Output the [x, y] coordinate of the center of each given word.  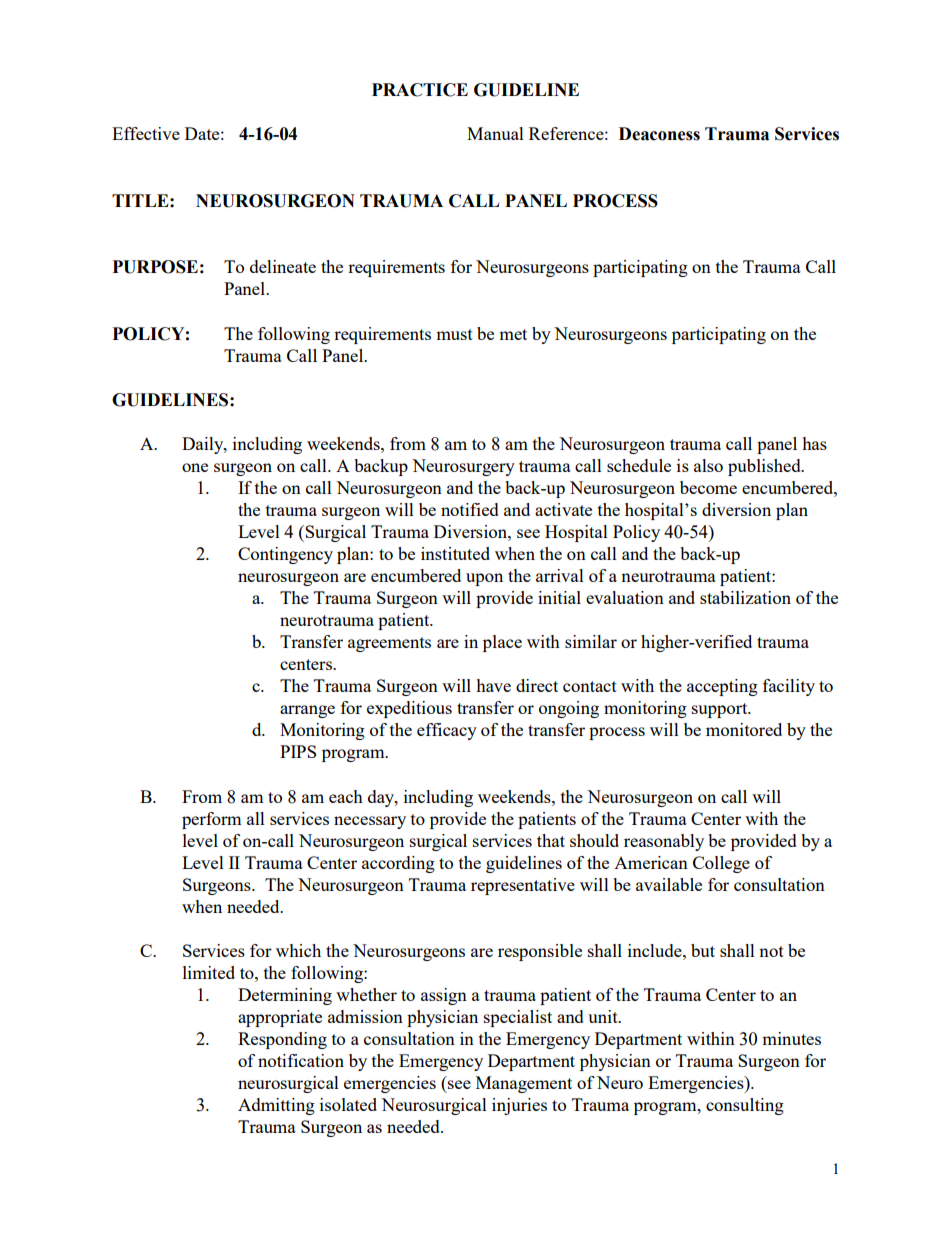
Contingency [285, 555]
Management [524, 1084]
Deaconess [659, 134]
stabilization [745, 597]
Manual [495, 133]
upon [484, 579]
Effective [146, 133]
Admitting [276, 1106]
